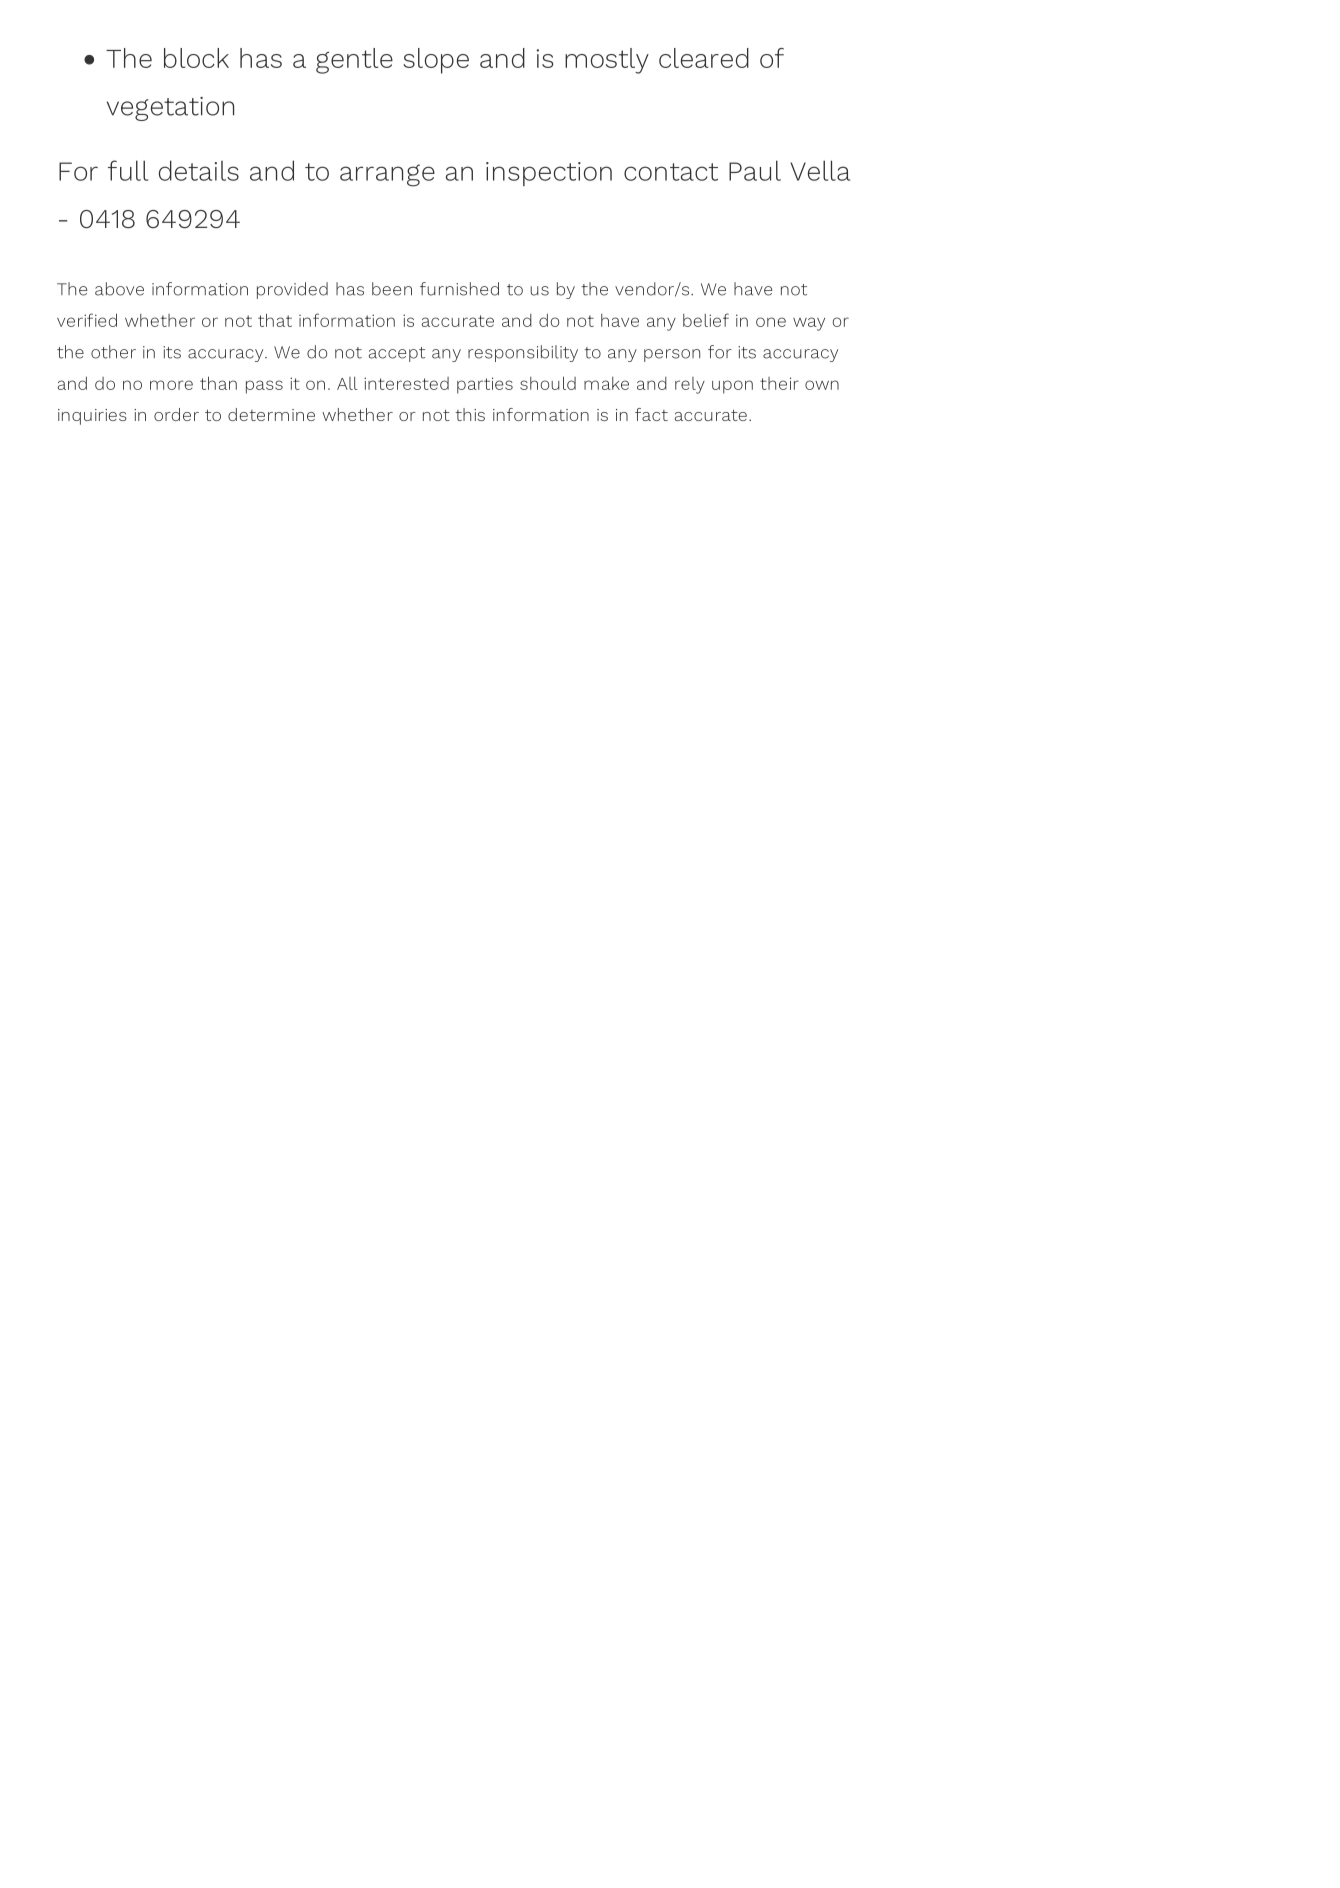 This screenshot has width=1340, height=1888. What do you see at coordinates (470, 414) in the screenshot?
I see `this` at bounding box center [470, 414].
